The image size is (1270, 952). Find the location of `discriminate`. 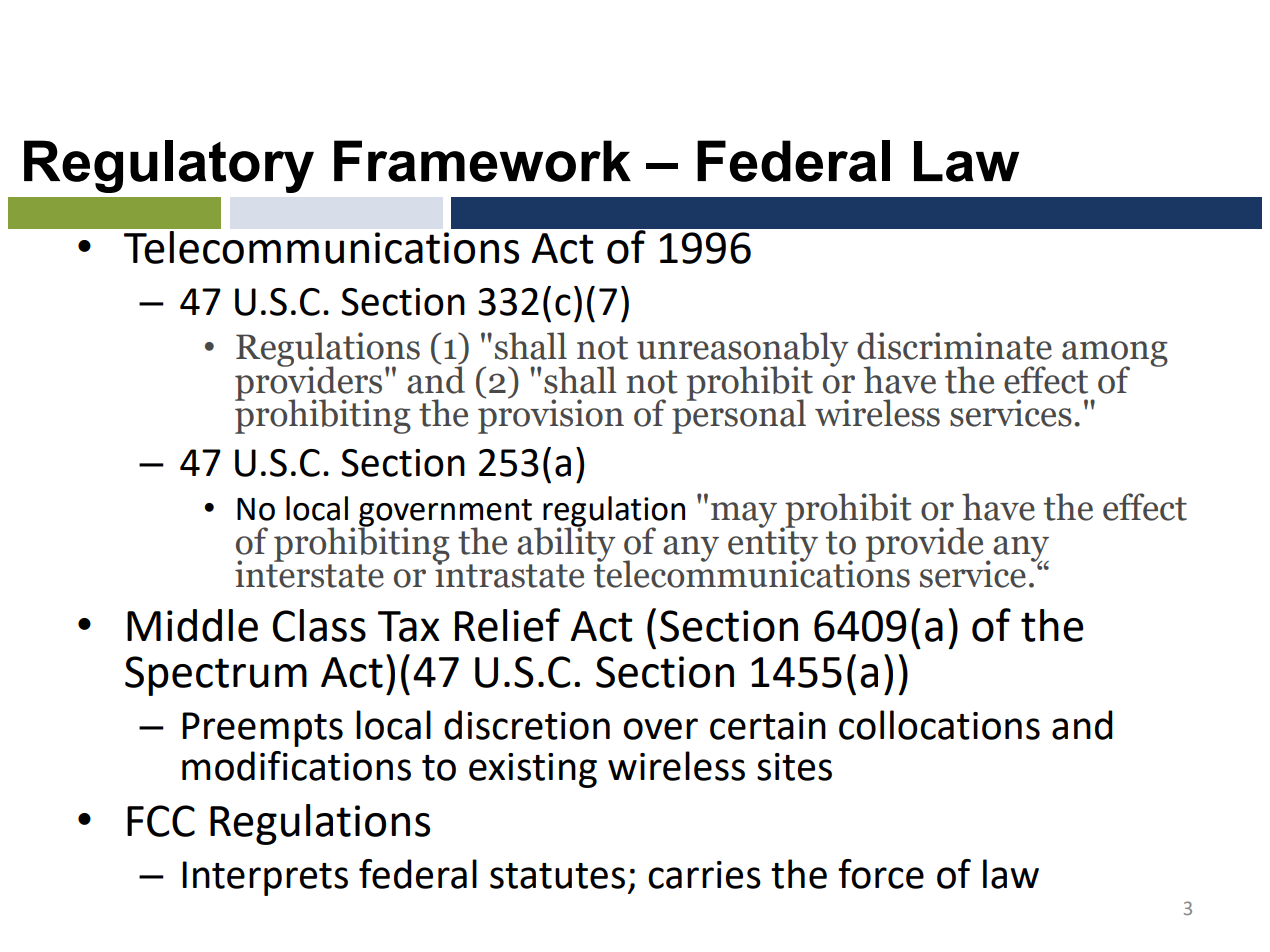

discriminate is located at coordinates (954, 346).
